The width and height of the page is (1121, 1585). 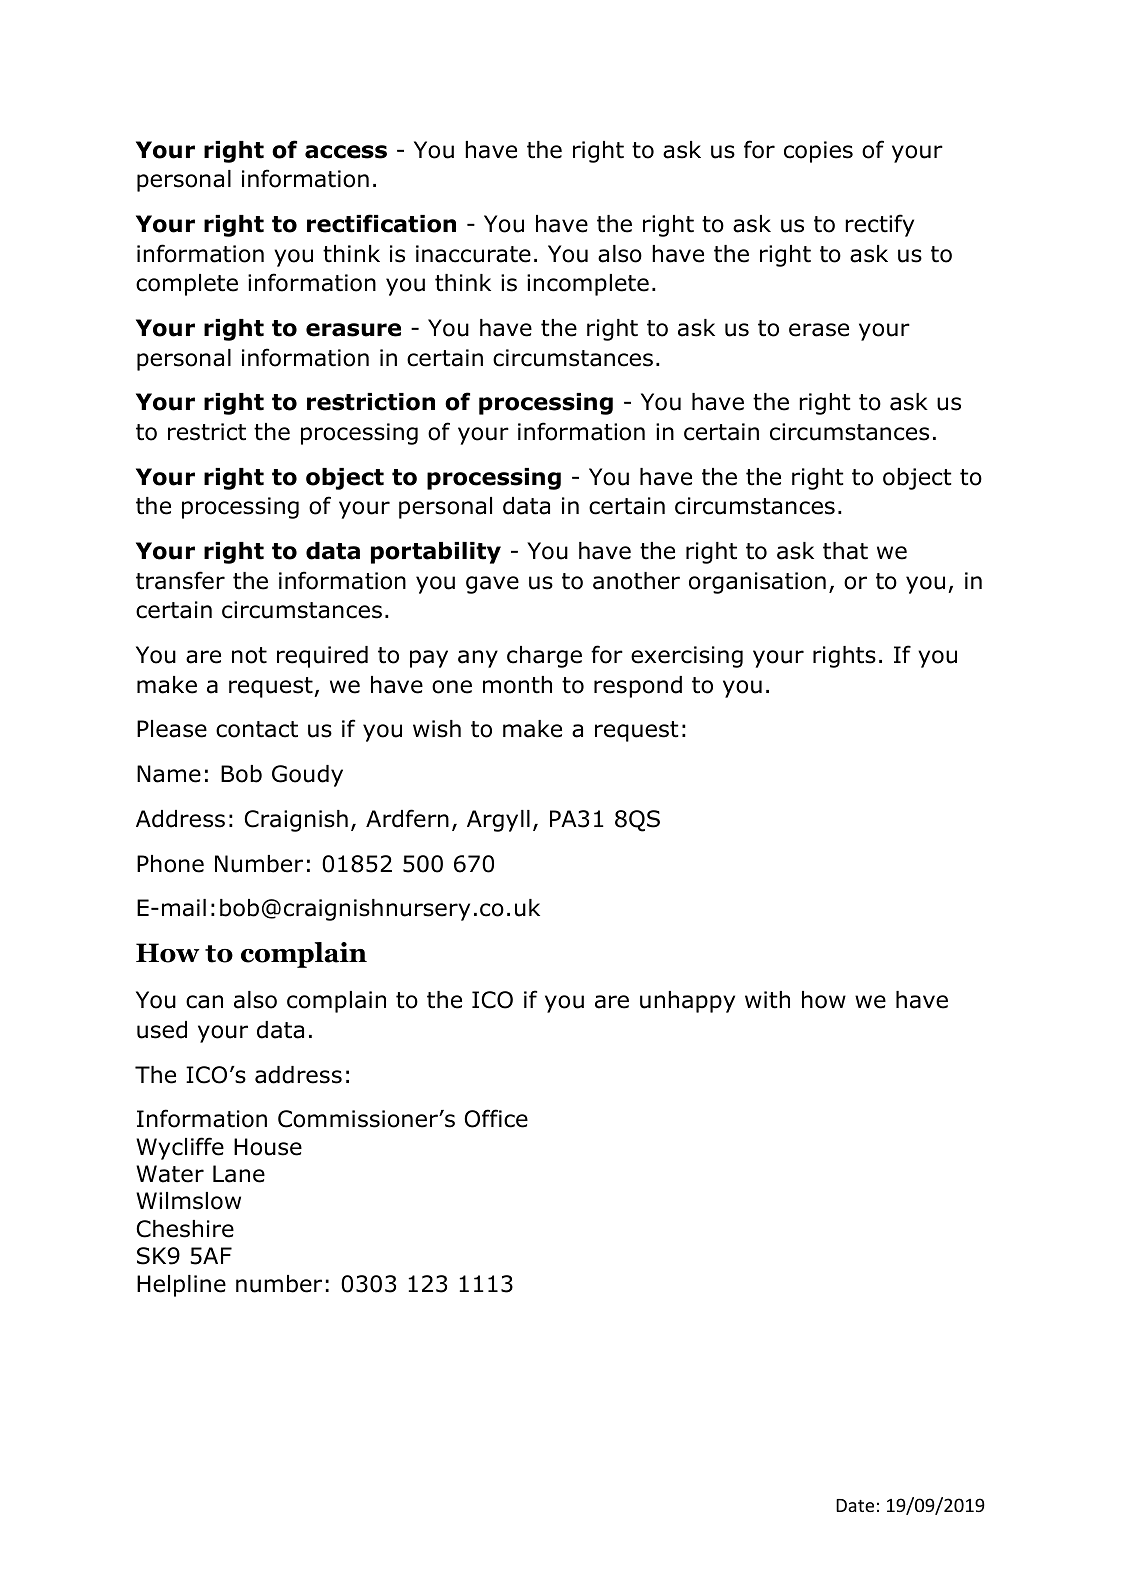 What do you see at coordinates (492, 585) in the page?
I see `gave` at bounding box center [492, 585].
